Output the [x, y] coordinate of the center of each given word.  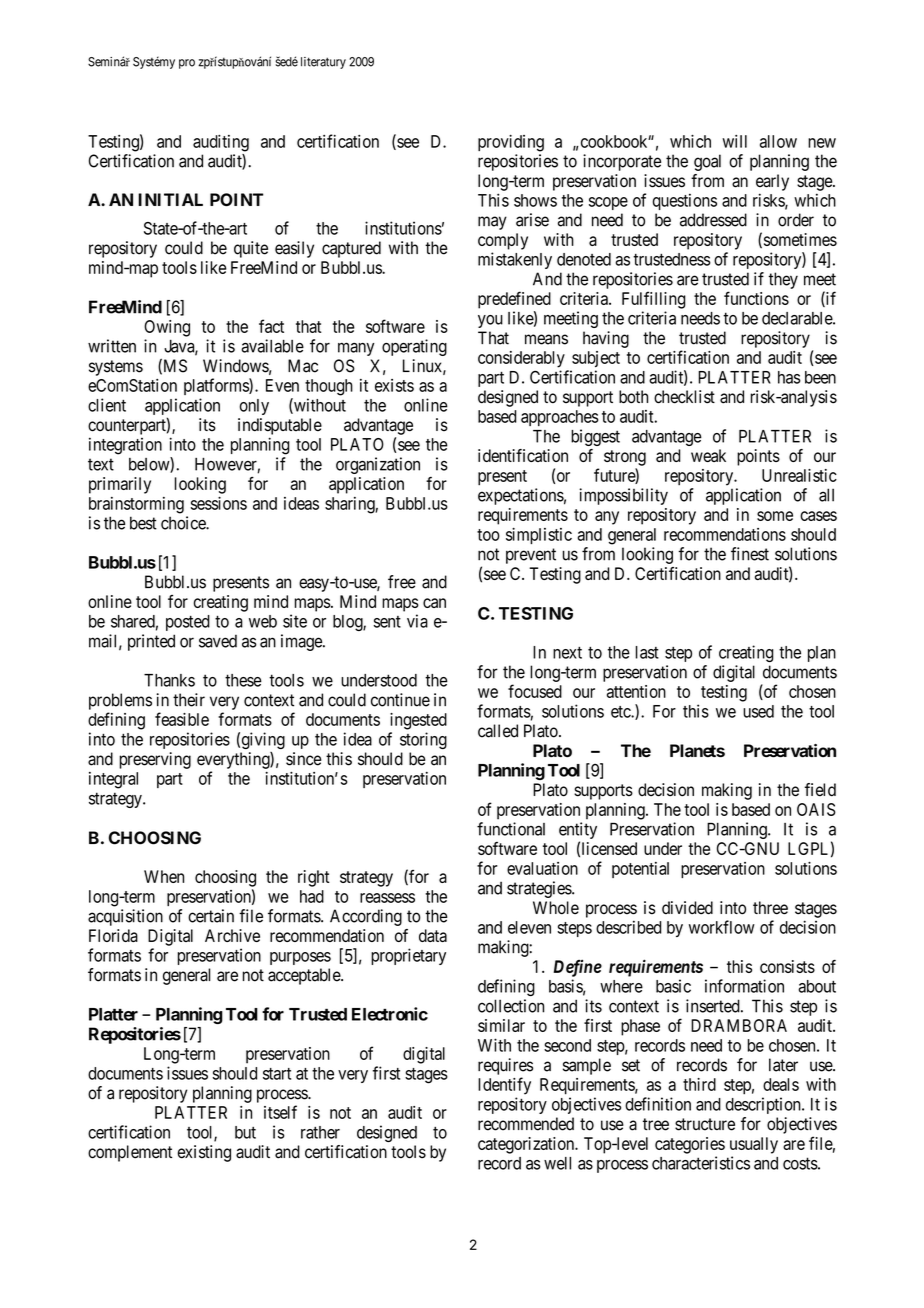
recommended [526, 1124]
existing [204, 1153]
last [647, 652]
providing [511, 143]
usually [754, 1145]
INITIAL [170, 199]
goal [707, 162]
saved [218, 641]
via [417, 621]
